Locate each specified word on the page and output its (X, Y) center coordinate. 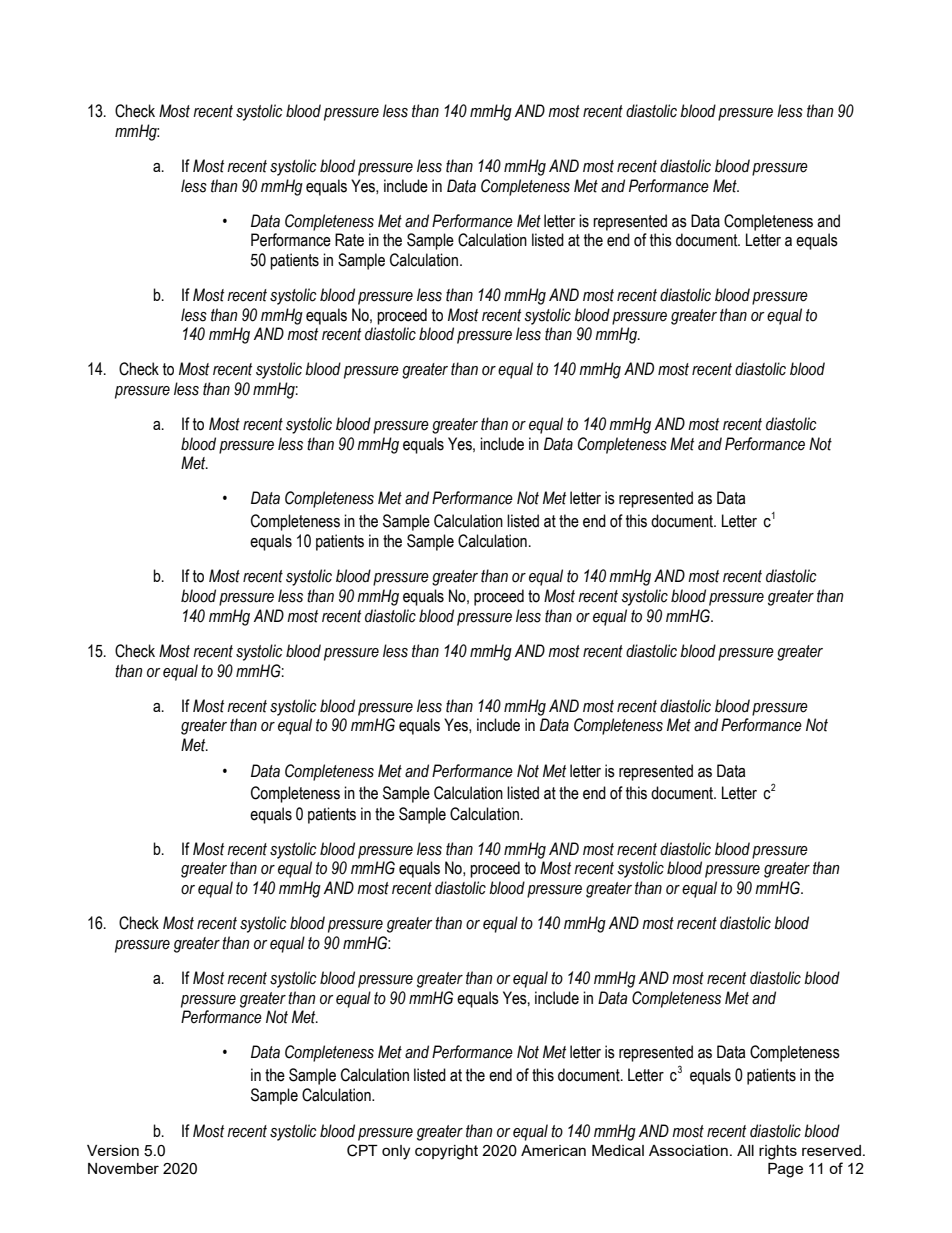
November (123, 1168)
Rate (349, 240)
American (553, 1150)
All (745, 1150)
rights (778, 1152)
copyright (446, 1152)
